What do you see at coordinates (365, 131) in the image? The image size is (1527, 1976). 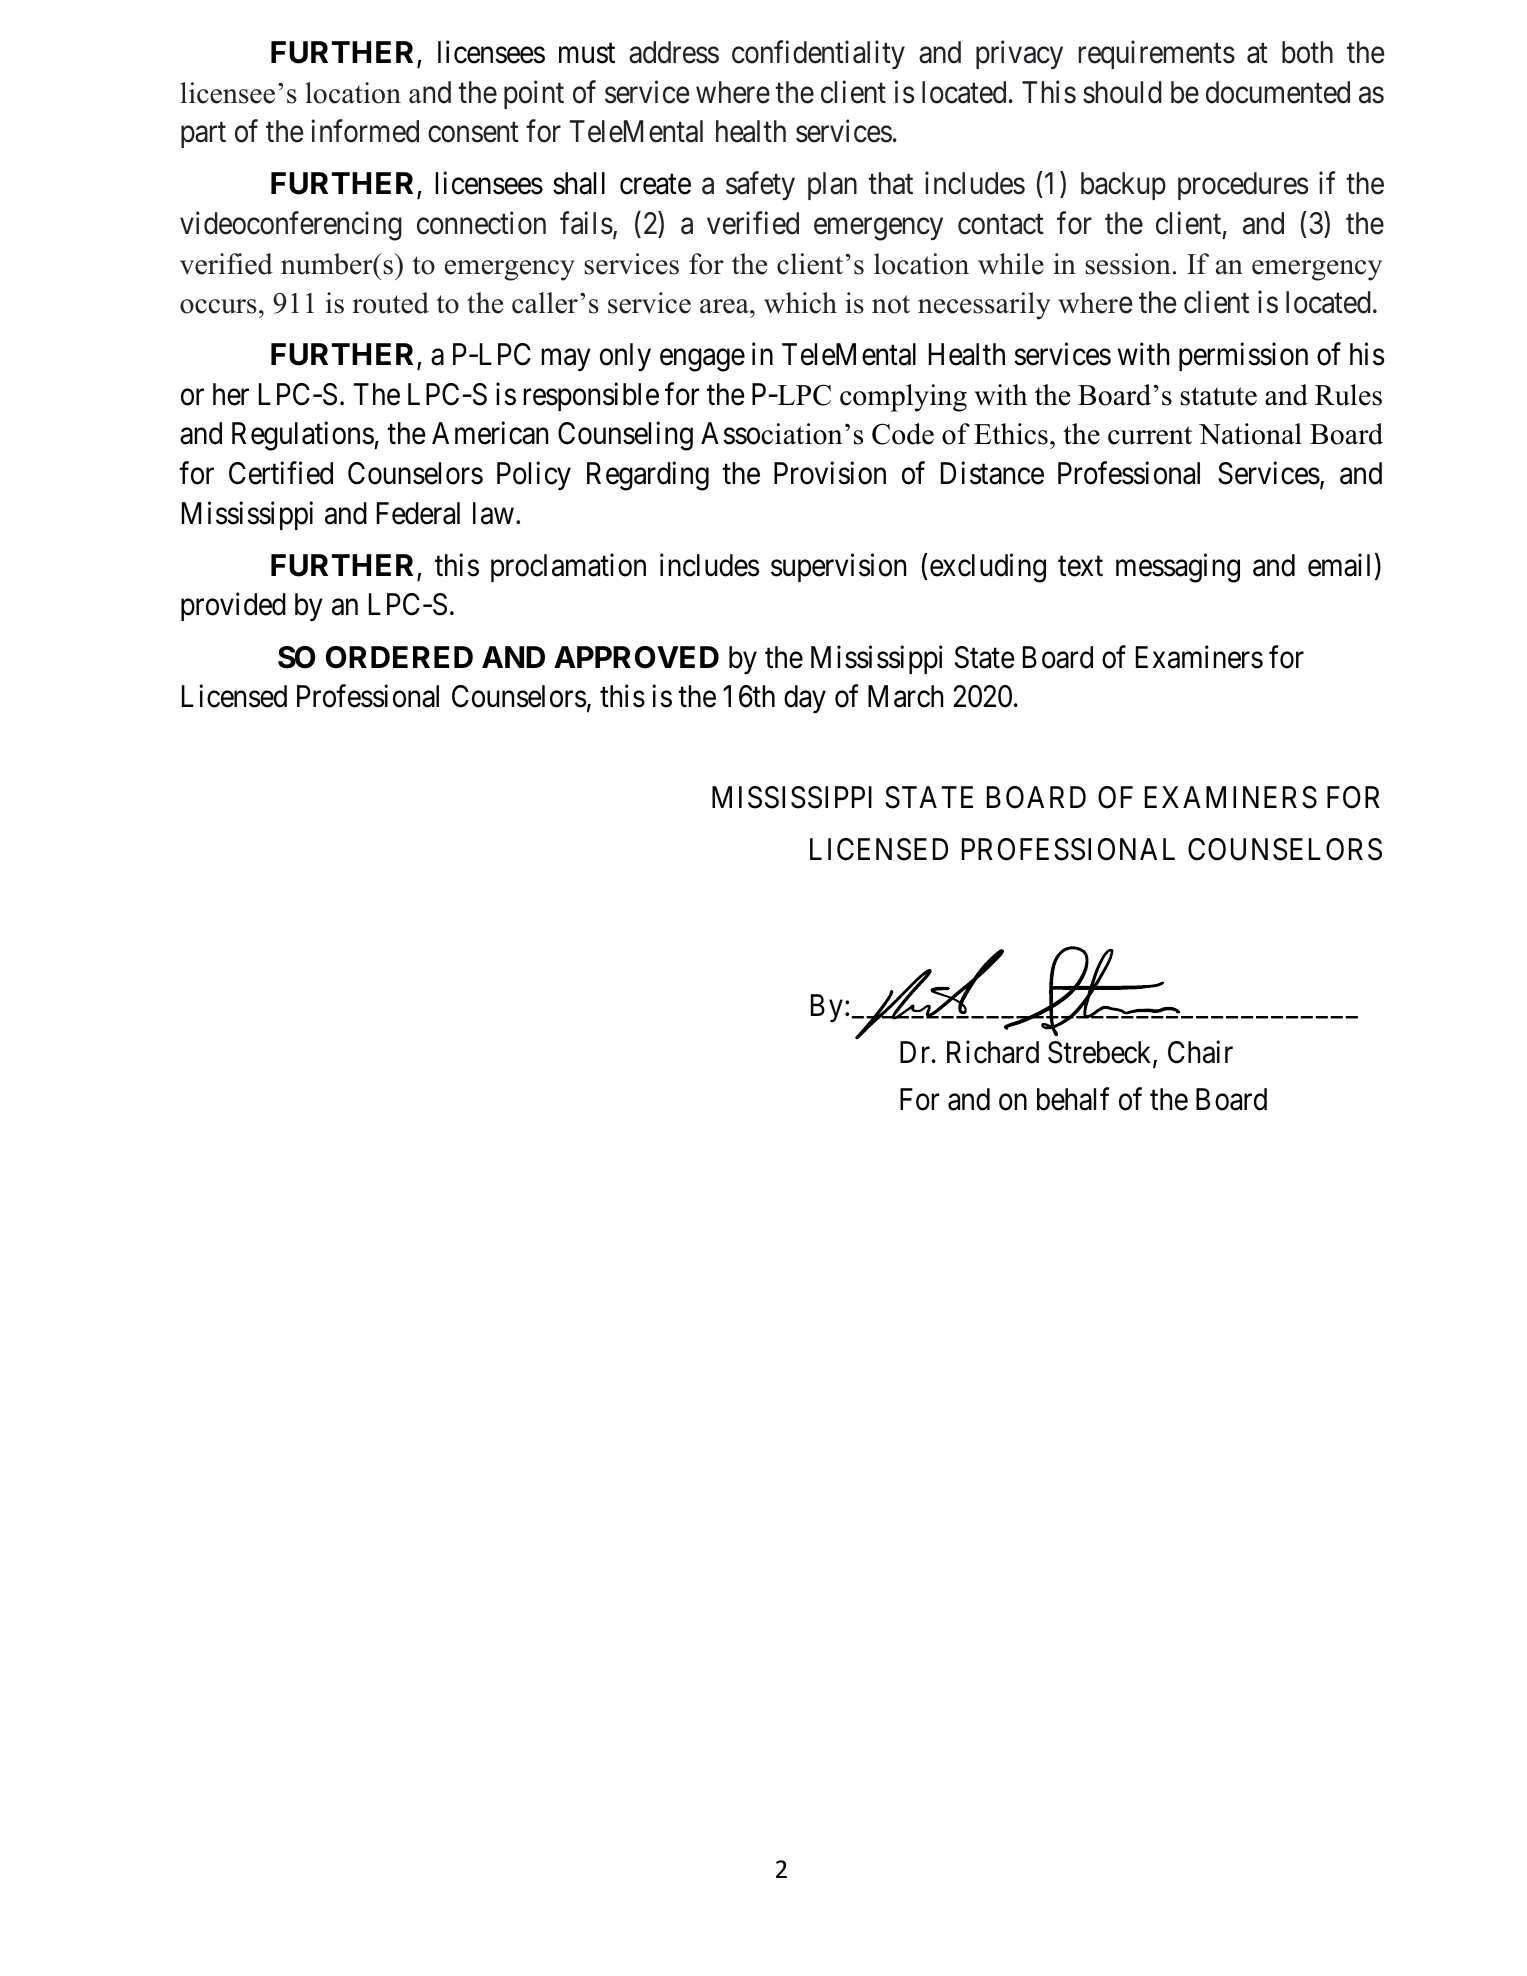 I see `informed` at bounding box center [365, 131].
